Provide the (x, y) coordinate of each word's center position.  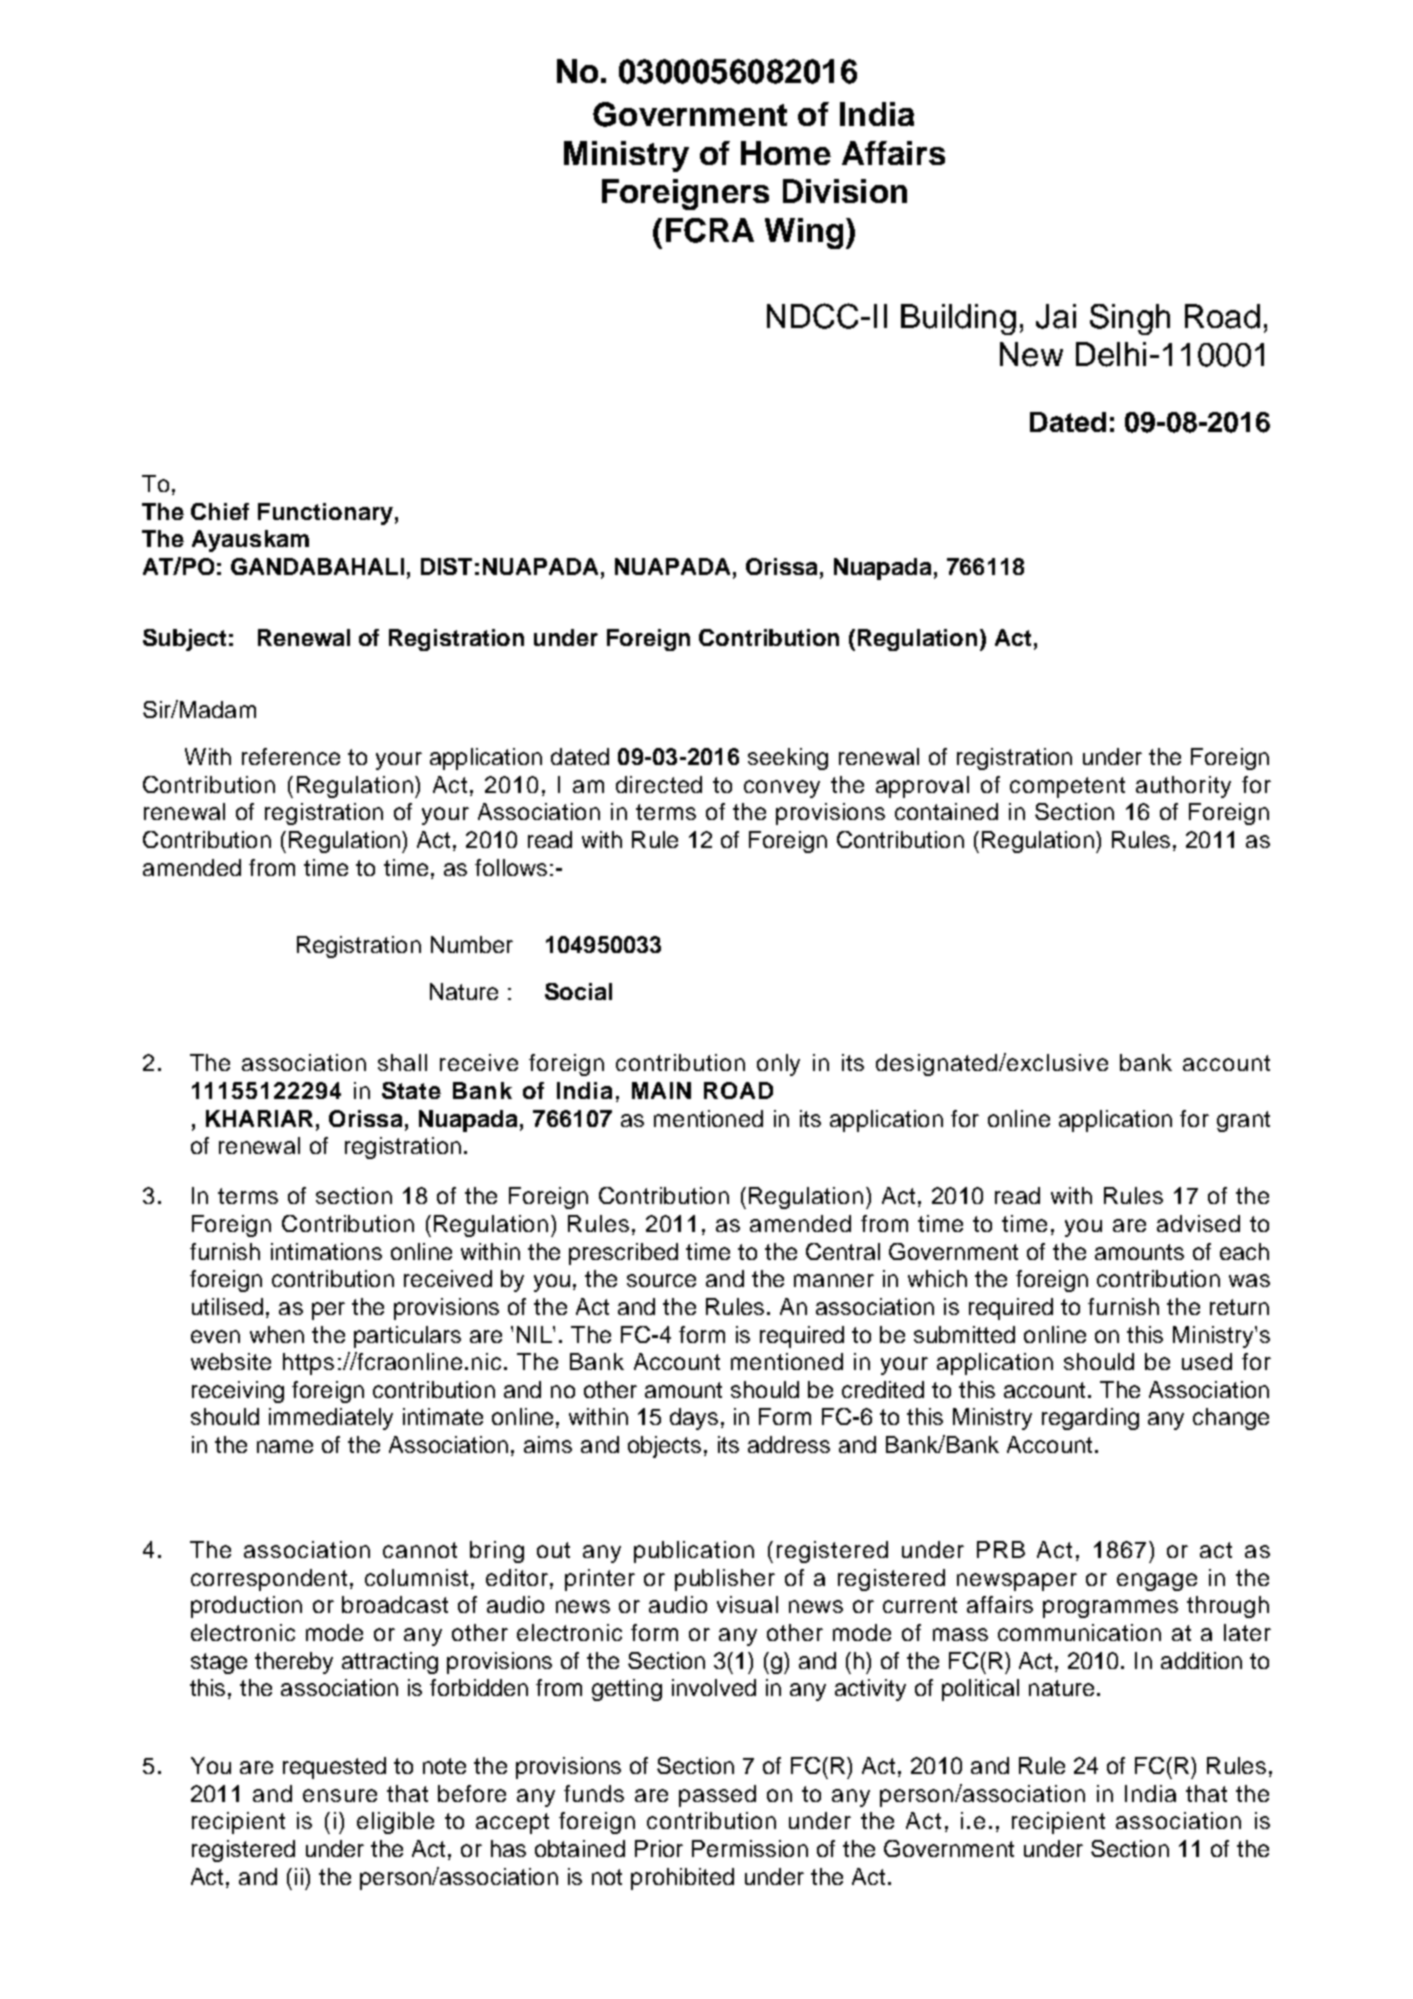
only (778, 1065)
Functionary (325, 514)
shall (402, 1062)
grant (1243, 1121)
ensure (340, 1795)
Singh (1130, 319)
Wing (804, 233)
